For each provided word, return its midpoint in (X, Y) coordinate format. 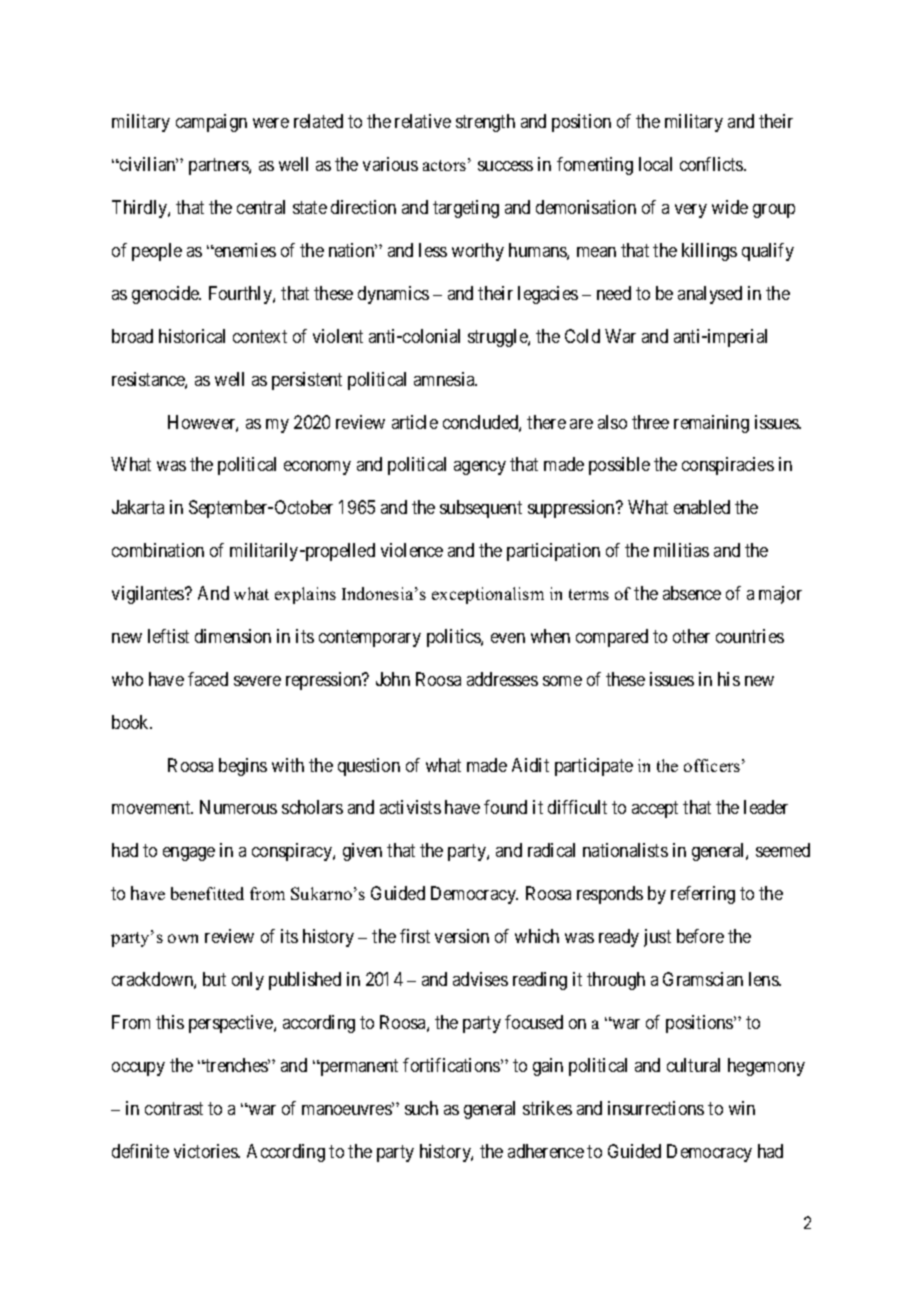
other (691, 636)
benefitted (207, 893)
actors (444, 165)
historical (192, 336)
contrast (174, 1108)
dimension (233, 636)
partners (219, 166)
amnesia (445, 379)
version (462, 936)
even (508, 638)
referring (703, 895)
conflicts (712, 164)
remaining (711, 424)
